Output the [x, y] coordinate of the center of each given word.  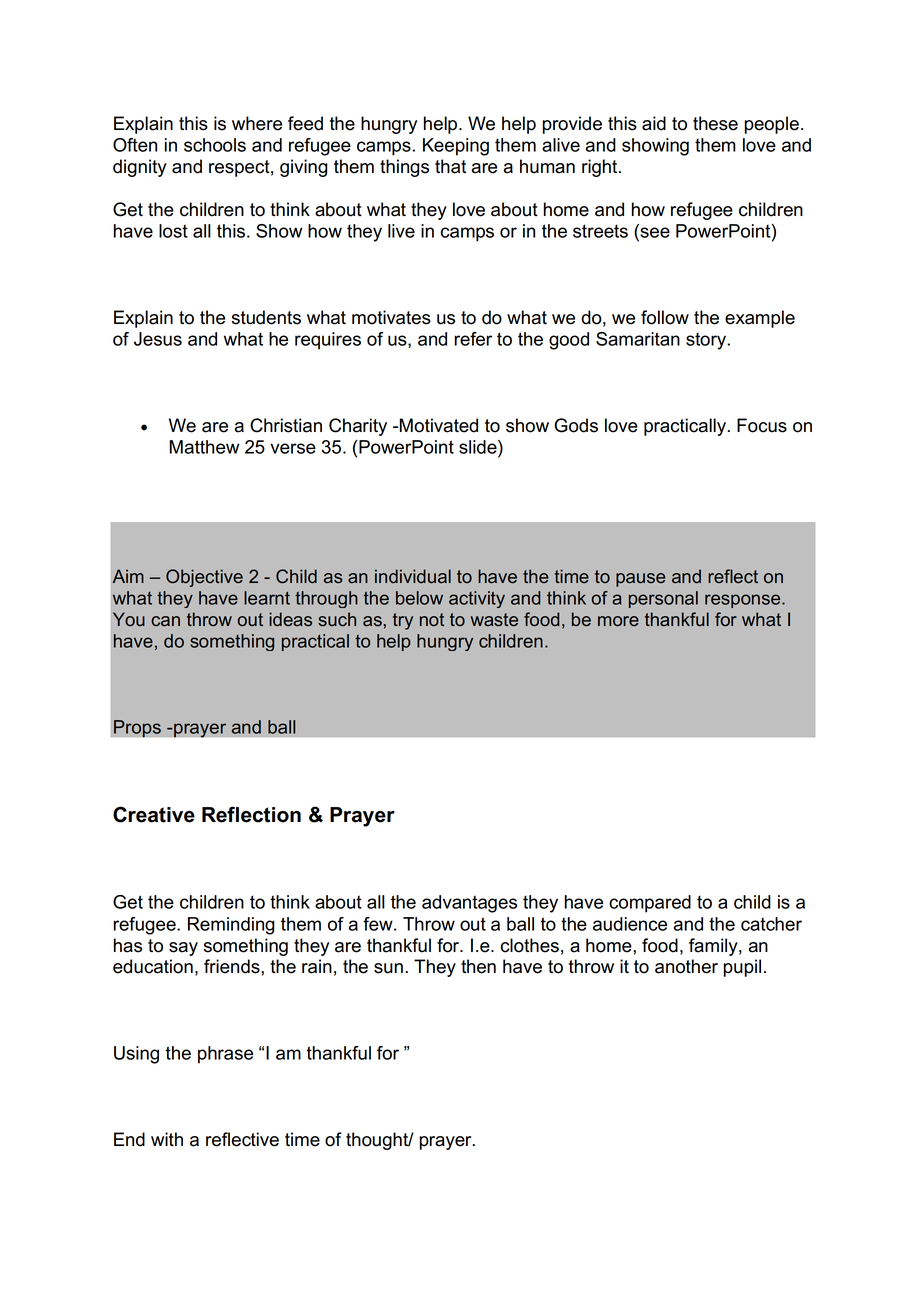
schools [215, 145]
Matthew [204, 447]
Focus [762, 425]
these [715, 123]
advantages [469, 904]
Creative [154, 814]
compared [650, 904]
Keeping [456, 147]
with [167, 1139]
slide [479, 447]
